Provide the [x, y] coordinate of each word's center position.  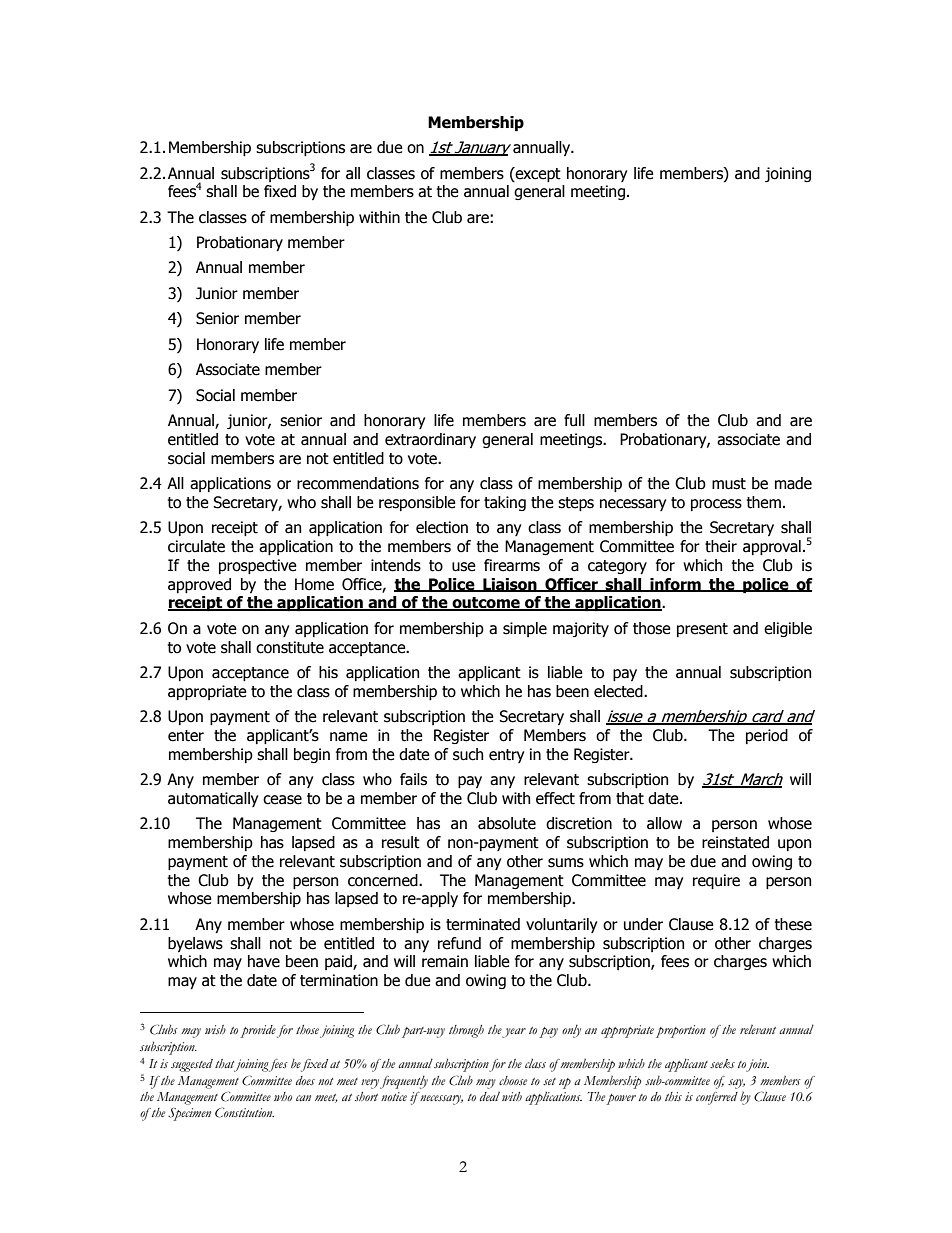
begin [312, 755]
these [793, 924]
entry [506, 756]
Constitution [244, 1112]
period [767, 736]
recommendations [358, 483]
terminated [483, 924]
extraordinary [430, 440]
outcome [486, 604]
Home [314, 584]
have [264, 961]
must [729, 484]
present [702, 630]
